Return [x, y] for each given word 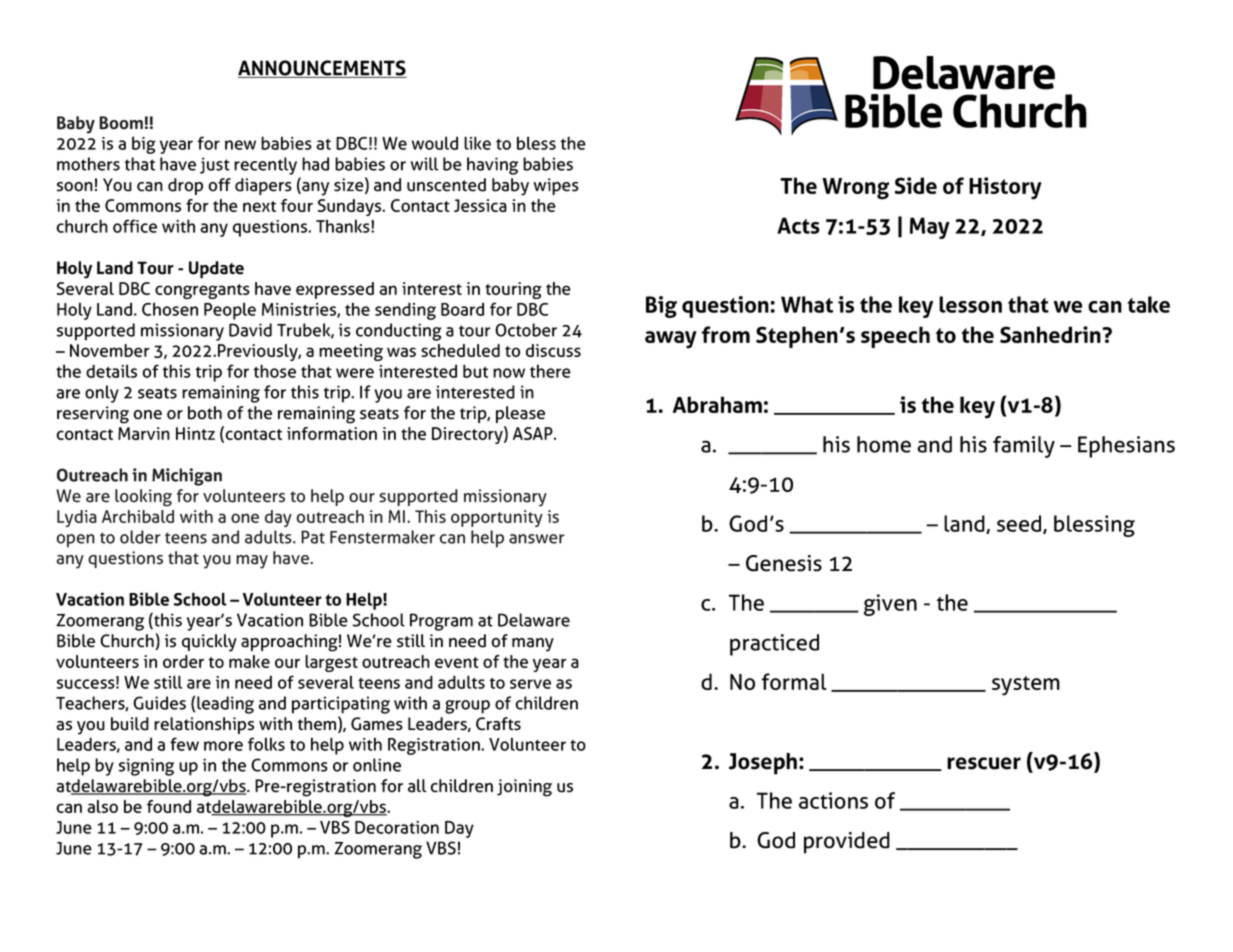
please [520, 414]
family [1024, 447]
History [1005, 188]
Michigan [187, 477]
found [169, 806]
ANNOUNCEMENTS [322, 69]
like [477, 143]
